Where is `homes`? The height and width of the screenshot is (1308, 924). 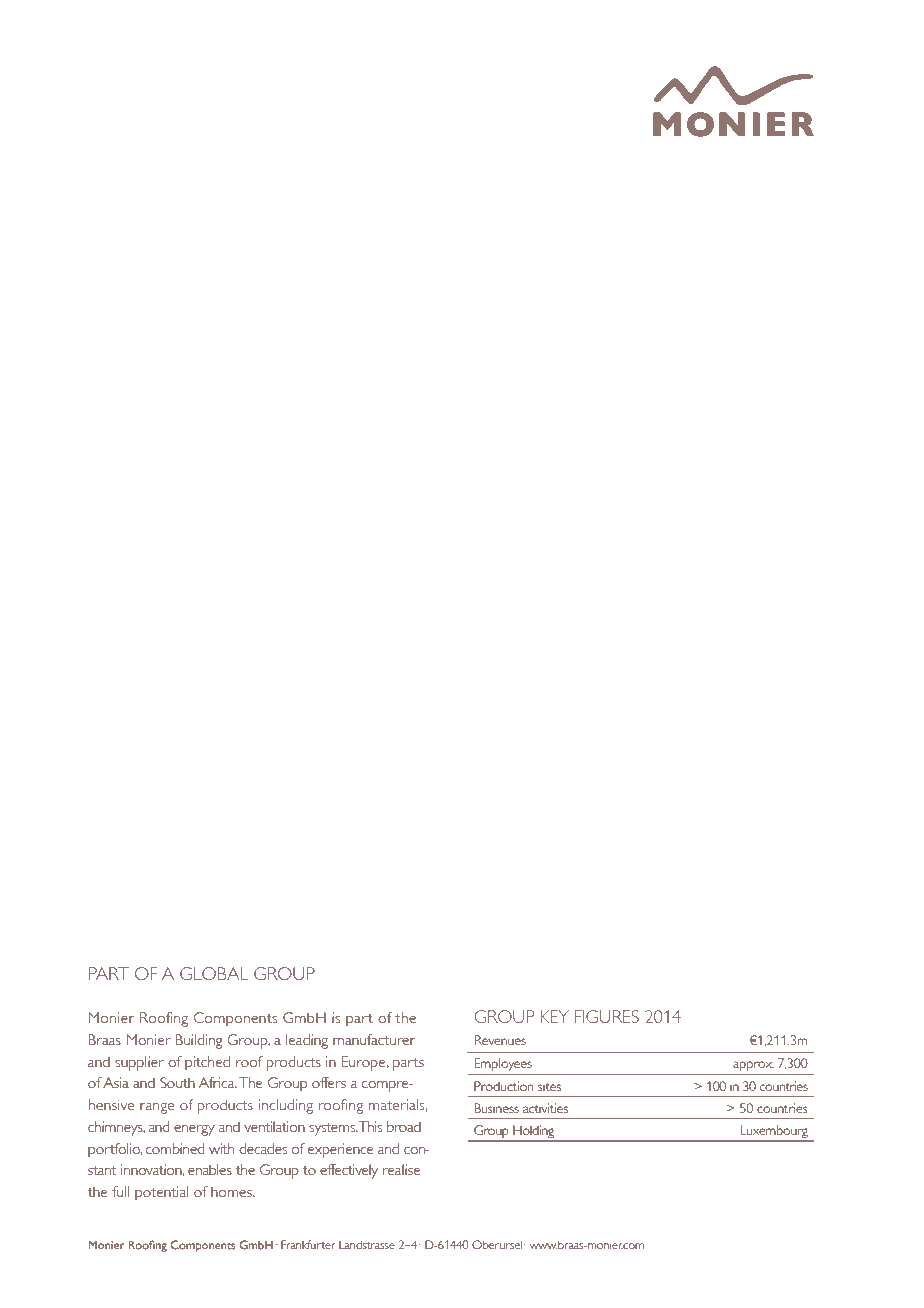
homes is located at coordinates (232, 1191).
